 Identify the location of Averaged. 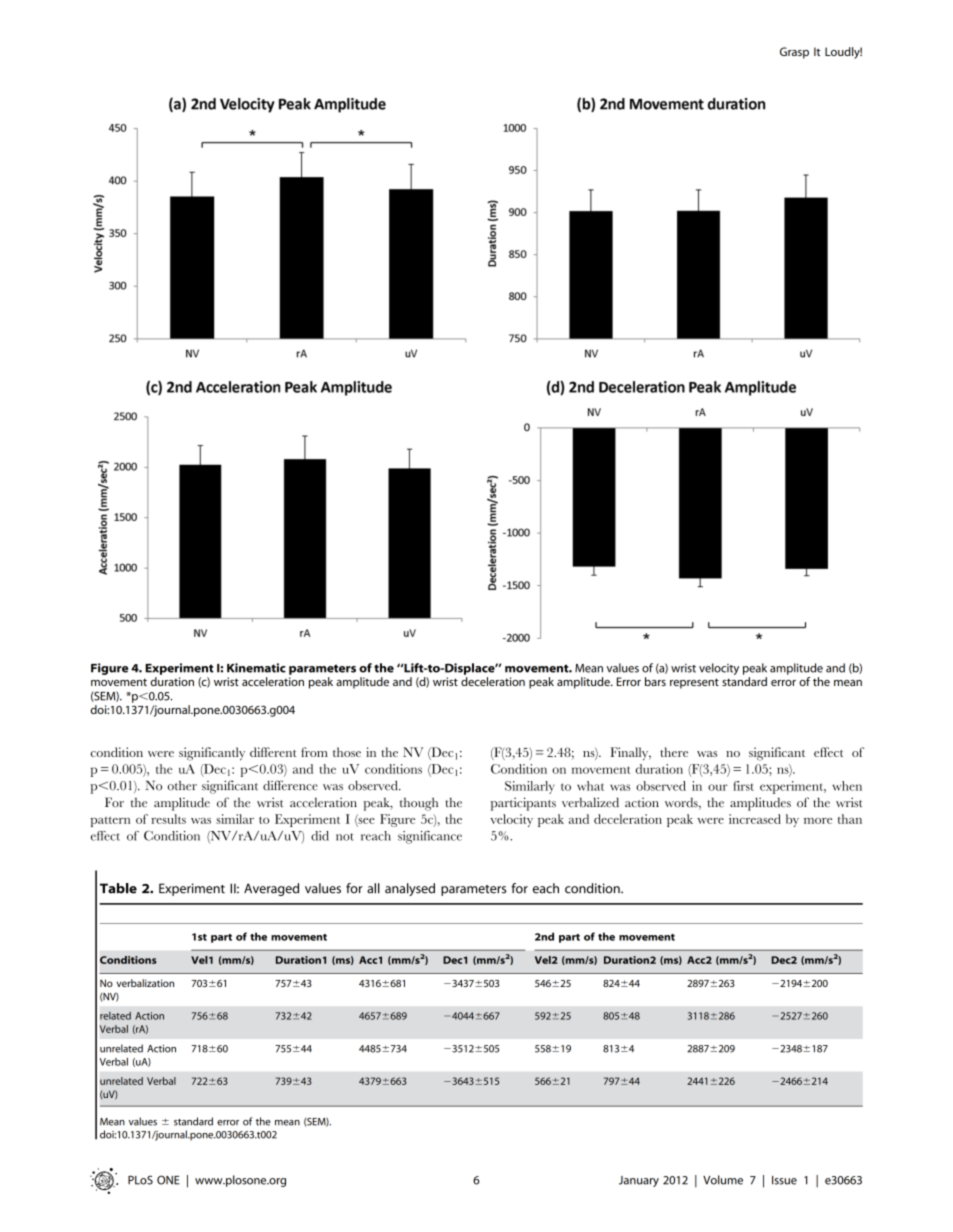
(271, 889).
